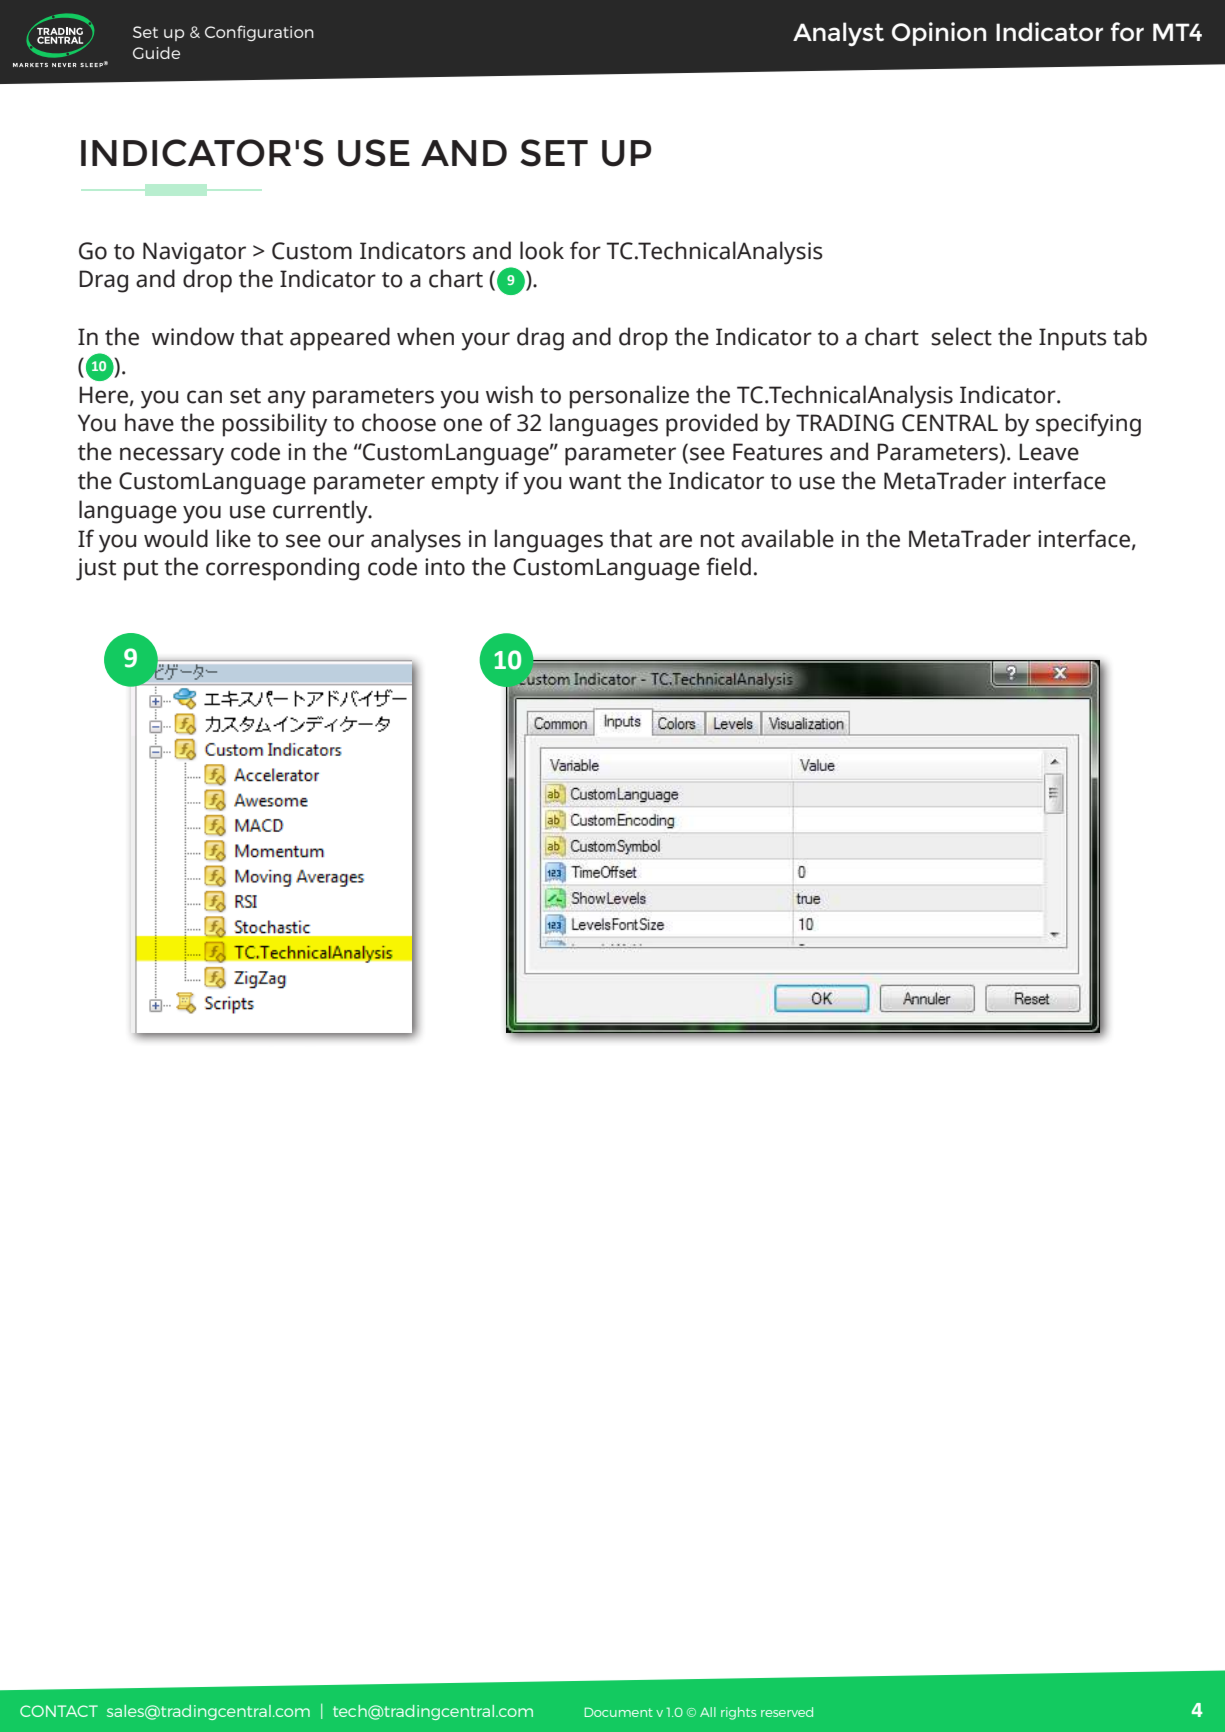  Describe the element at coordinates (1049, 452) in the screenshot. I see `Leave` at that location.
